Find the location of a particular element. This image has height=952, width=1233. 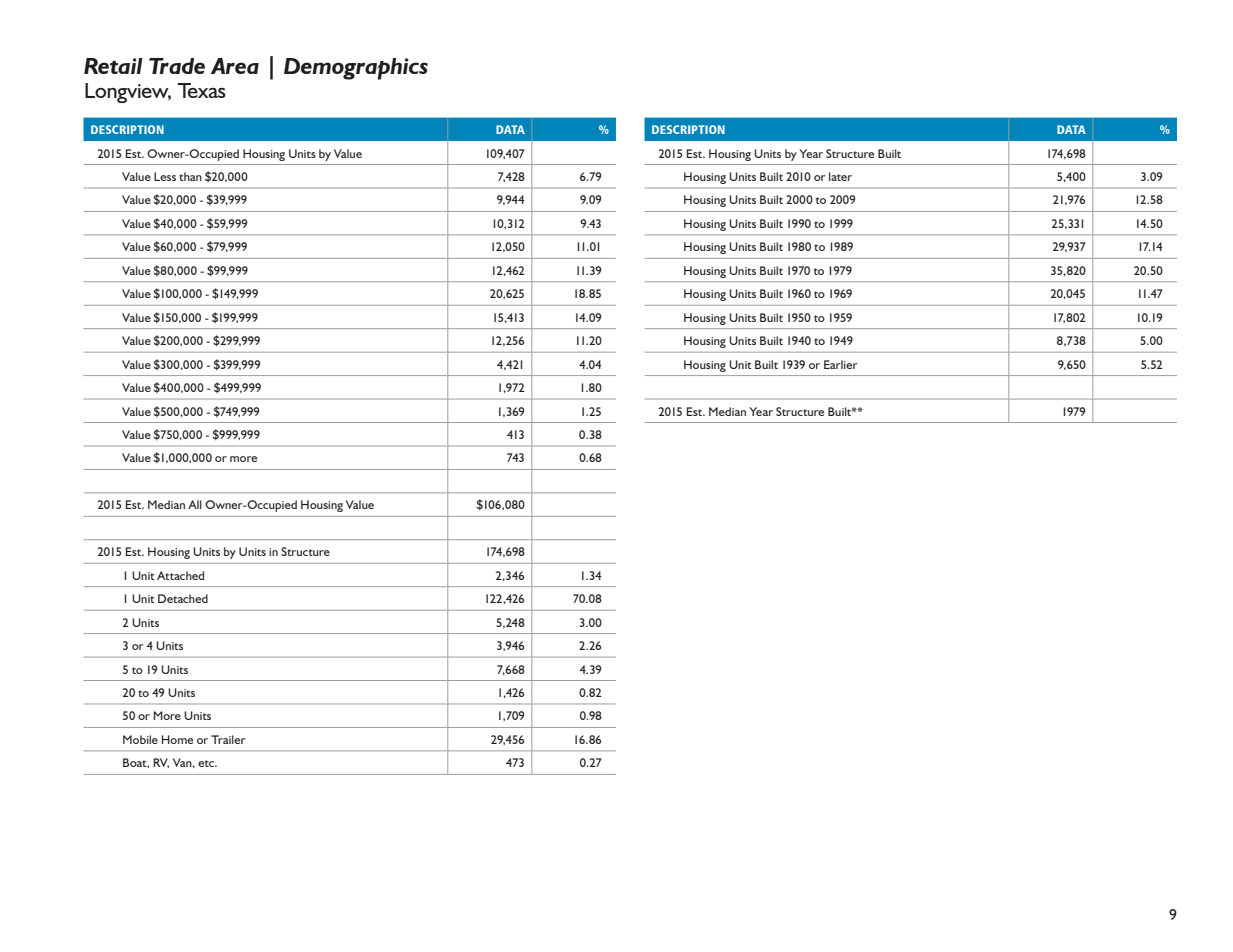

Detached is located at coordinates (183, 598).
